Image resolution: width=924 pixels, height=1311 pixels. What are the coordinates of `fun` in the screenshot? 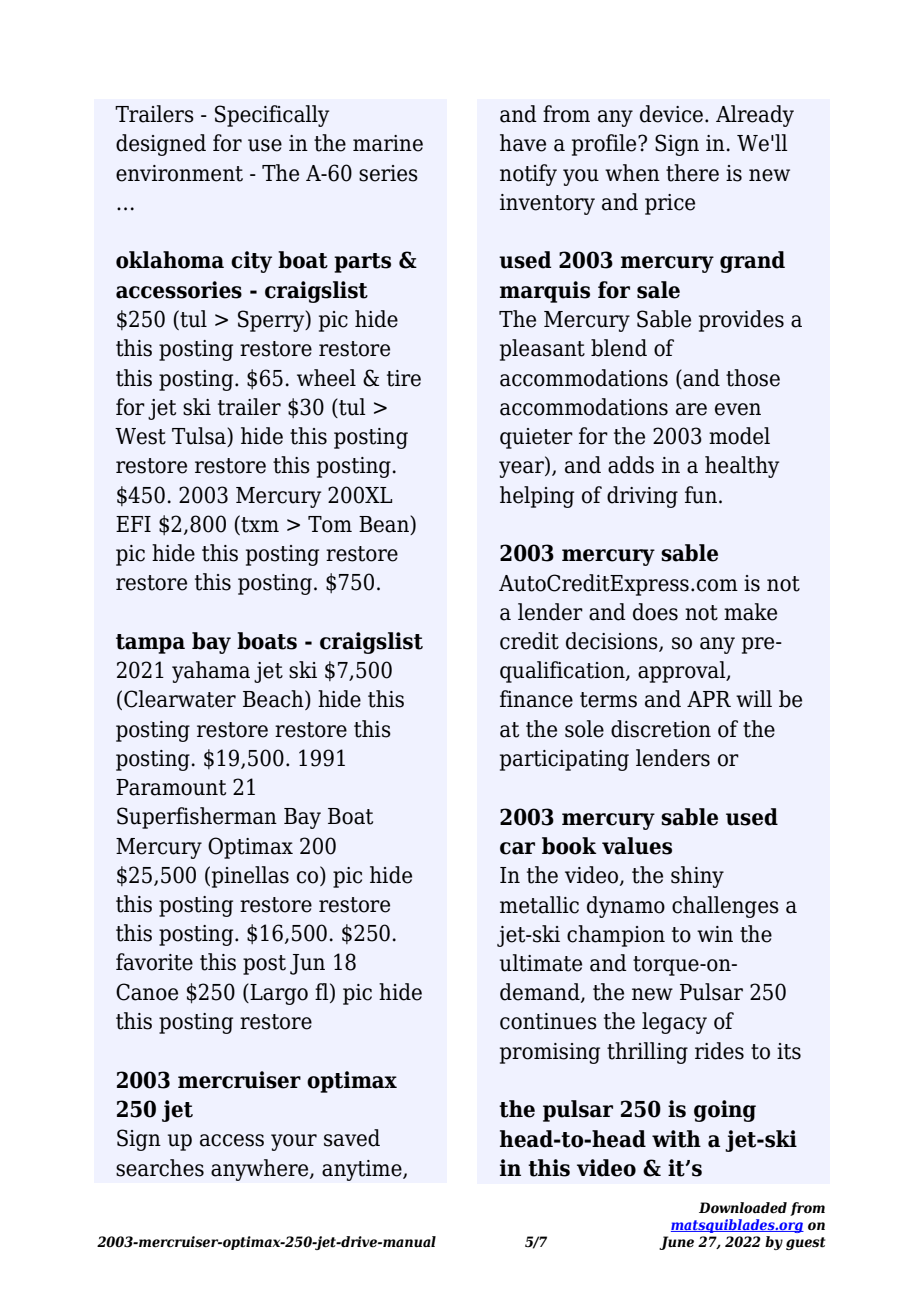 It's located at (701, 495).
